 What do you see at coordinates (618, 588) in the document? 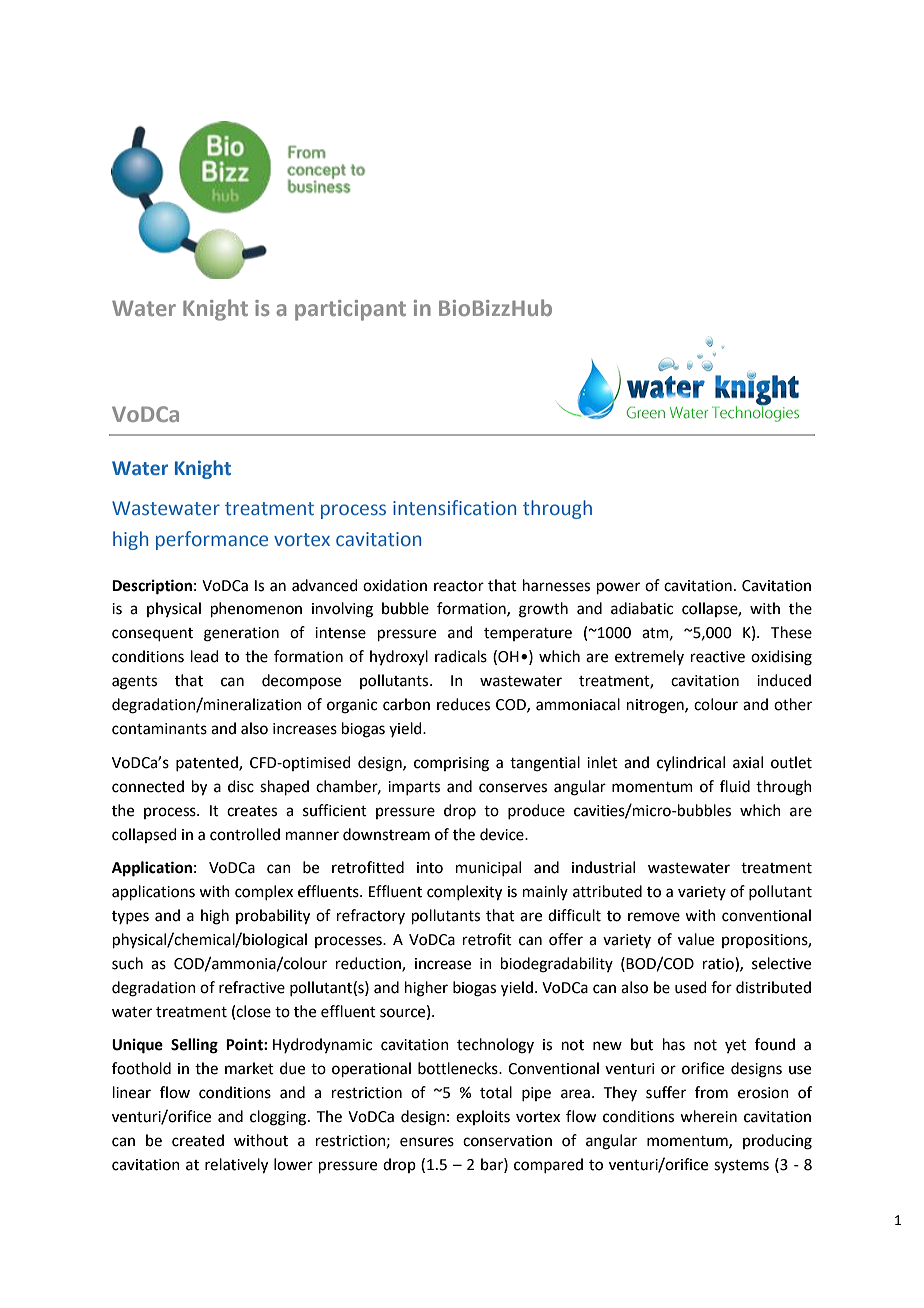
I see `power` at bounding box center [618, 588].
